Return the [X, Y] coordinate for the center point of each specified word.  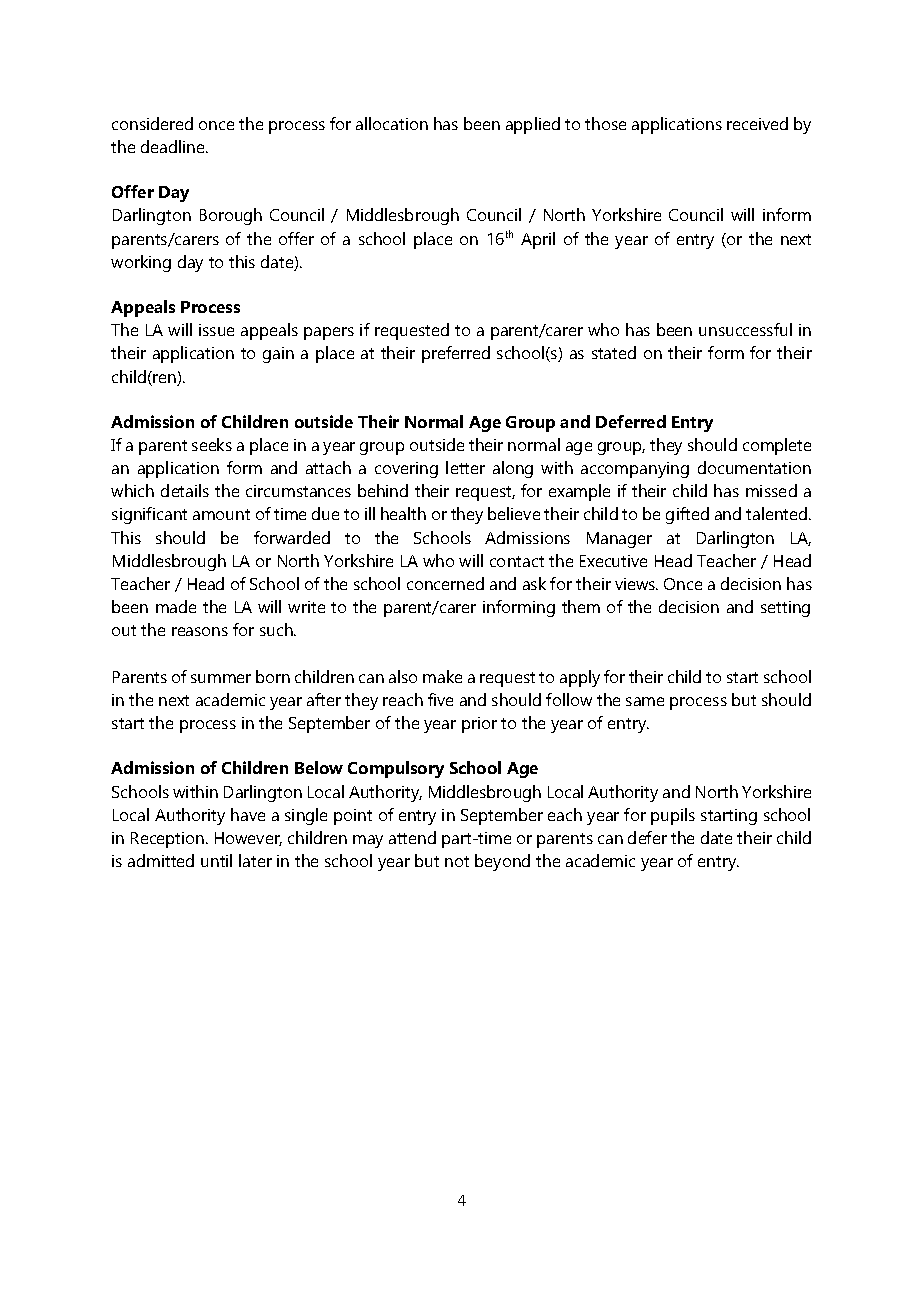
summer [221, 678]
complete [777, 446]
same [645, 701]
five [440, 699]
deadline [174, 146]
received [757, 123]
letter [465, 467]
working [141, 263]
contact [517, 561]
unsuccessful [745, 329]
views [636, 584]
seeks [212, 444]
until [216, 860]
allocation [392, 123]
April [538, 240]
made [176, 606]
